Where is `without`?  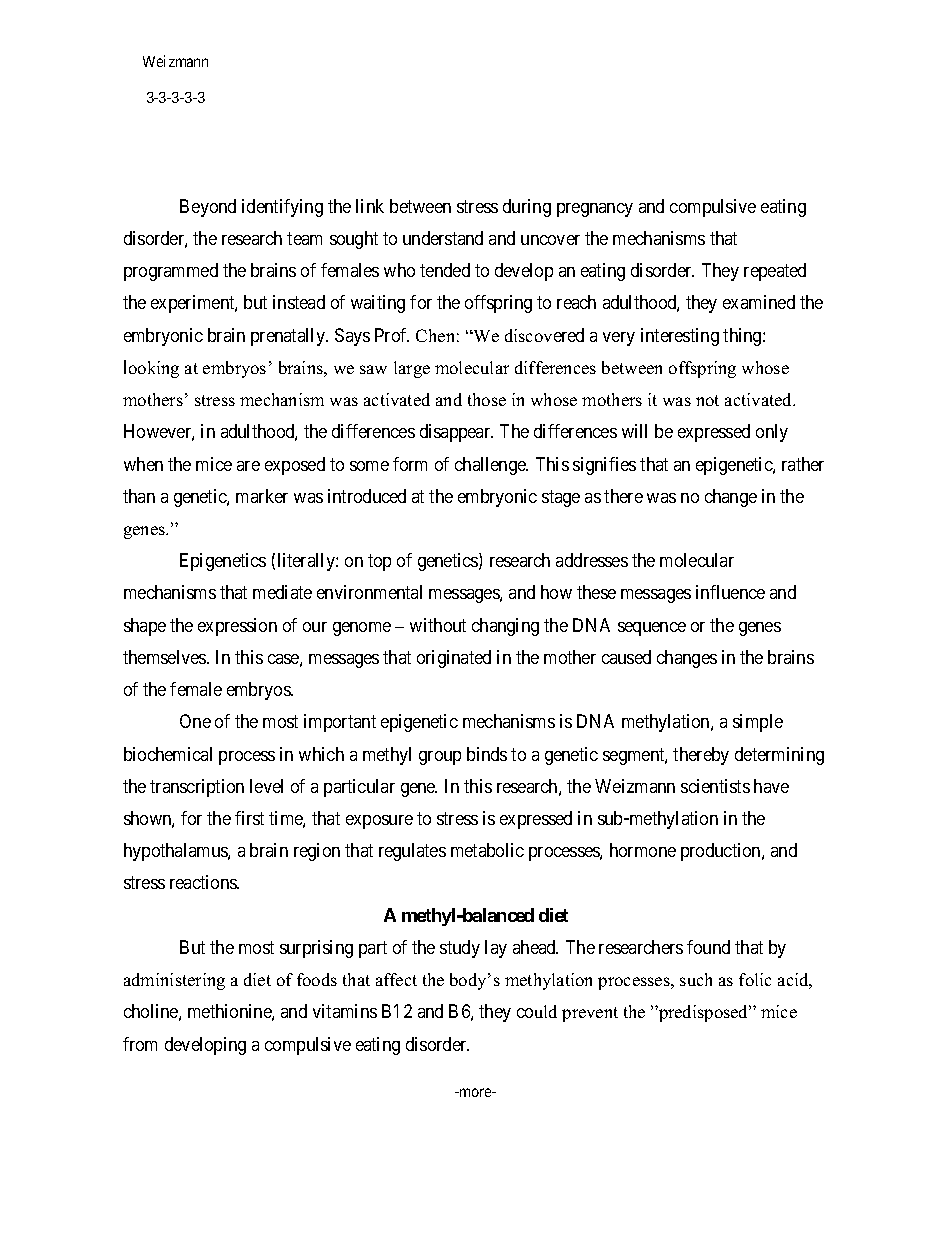 without is located at coordinates (438, 625).
